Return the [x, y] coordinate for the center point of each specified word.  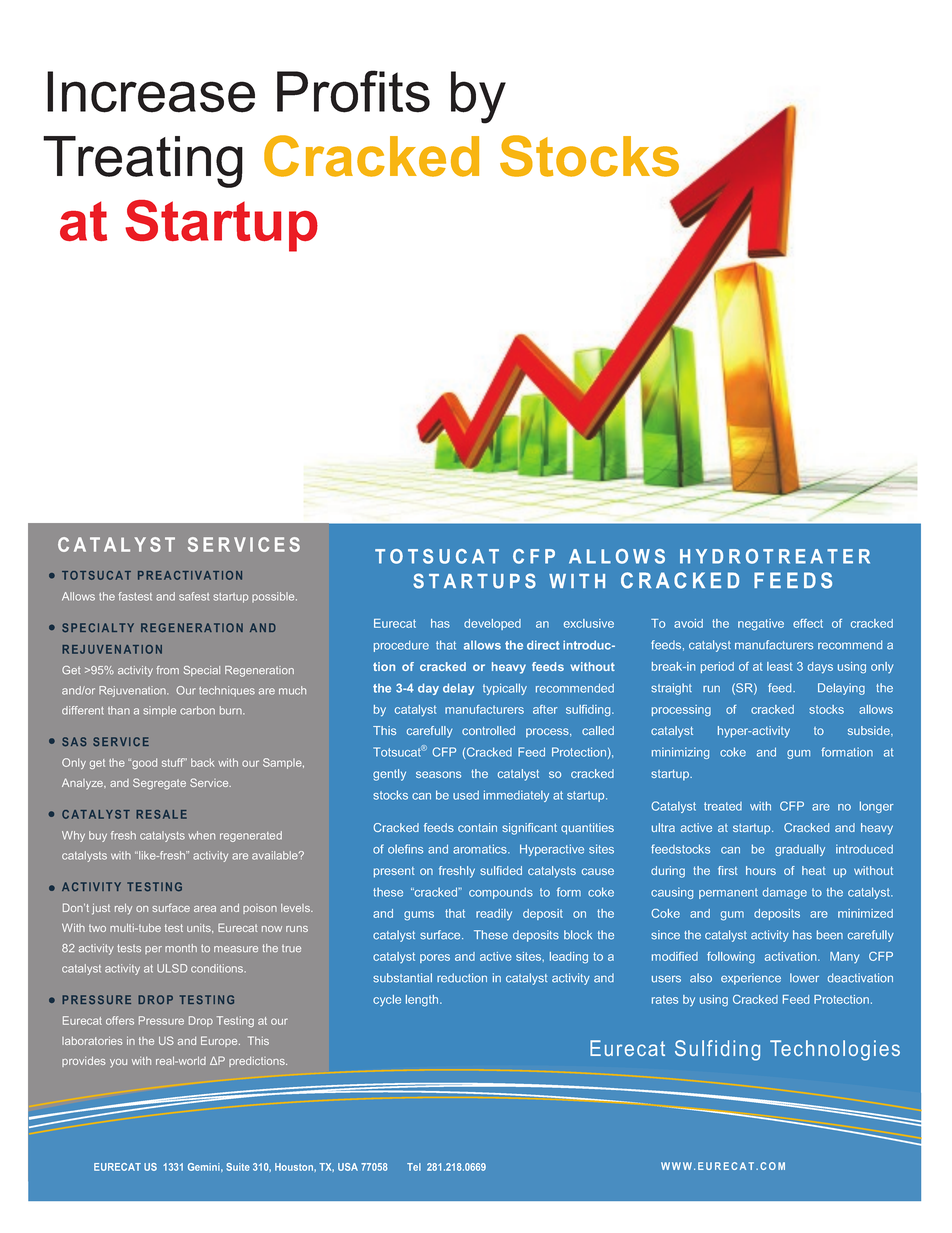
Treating [143, 162]
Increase [151, 92]
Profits [353, 91]
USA [348, 1167]
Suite [238, 1167]
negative [761, 625]
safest [194, 596]
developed [492, 624]
